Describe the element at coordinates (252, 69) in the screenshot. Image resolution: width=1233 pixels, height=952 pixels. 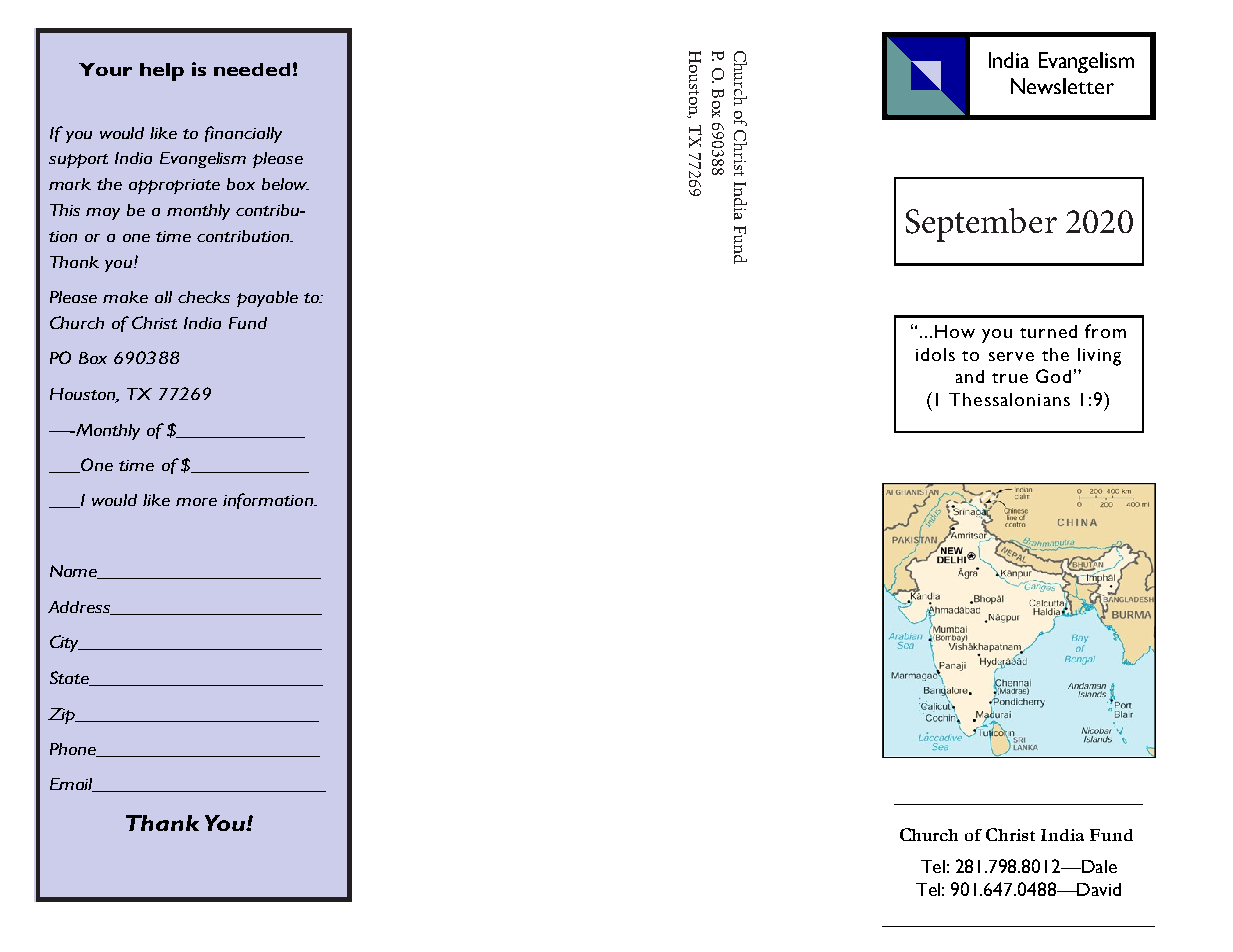
I see `needed` at that location.
